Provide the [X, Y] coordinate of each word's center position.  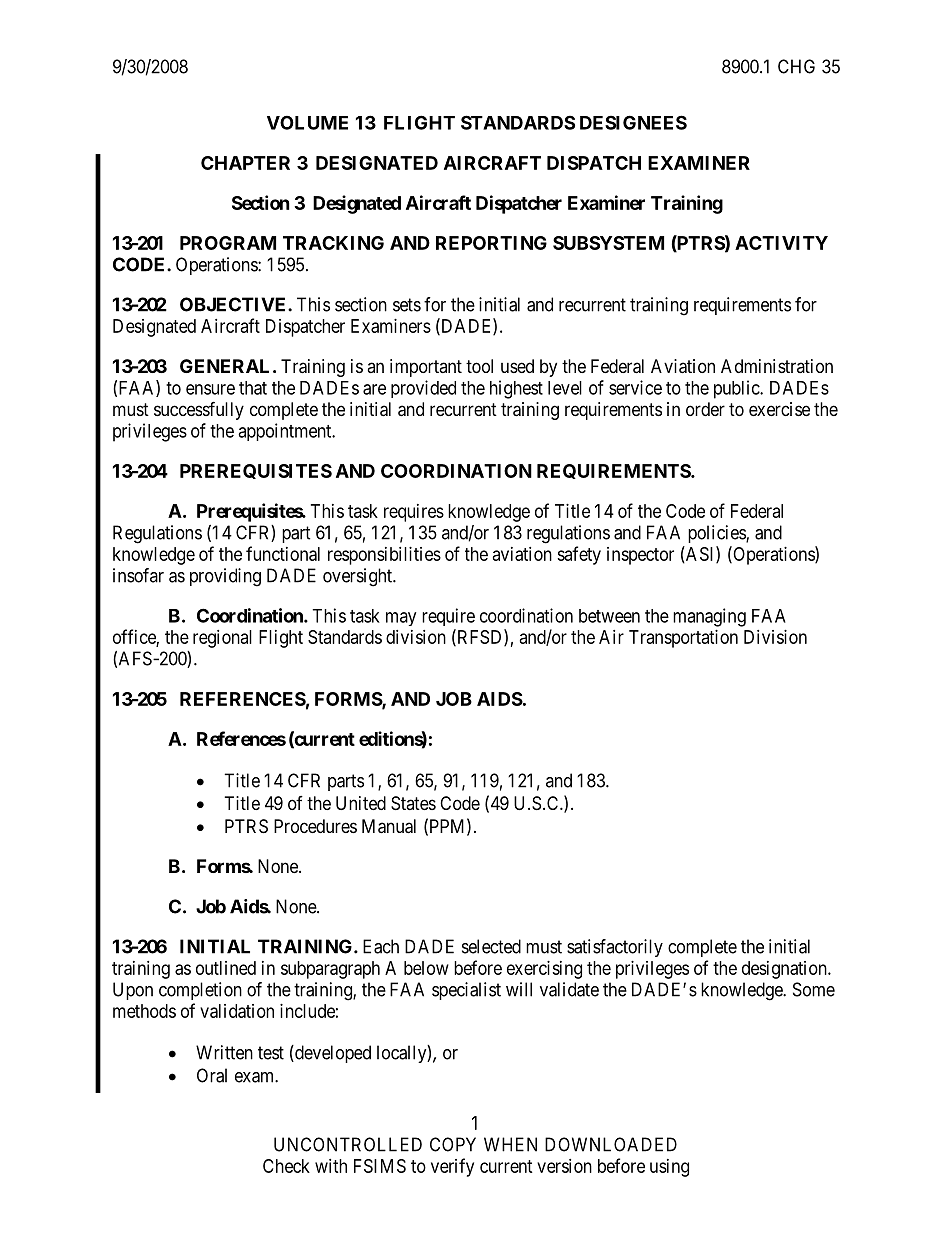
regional [222, 639]
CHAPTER [245, 163]
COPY [453, 1144]
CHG [796, 66]
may [401, 619]
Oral [212, 1075]
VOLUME [307, 122]
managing [709, 617]
